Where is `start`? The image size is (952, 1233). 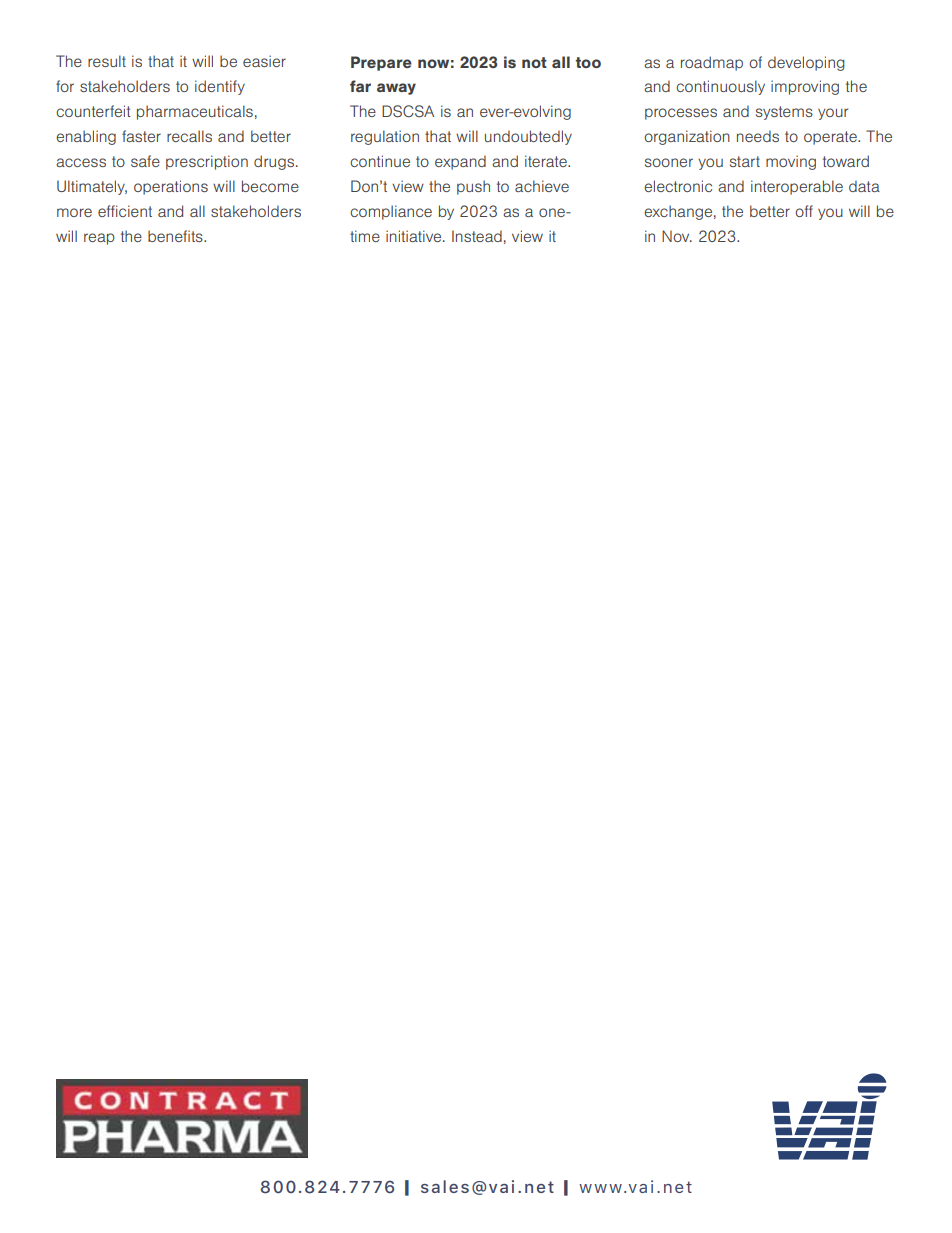
start is located at coordinates (745, 161).
